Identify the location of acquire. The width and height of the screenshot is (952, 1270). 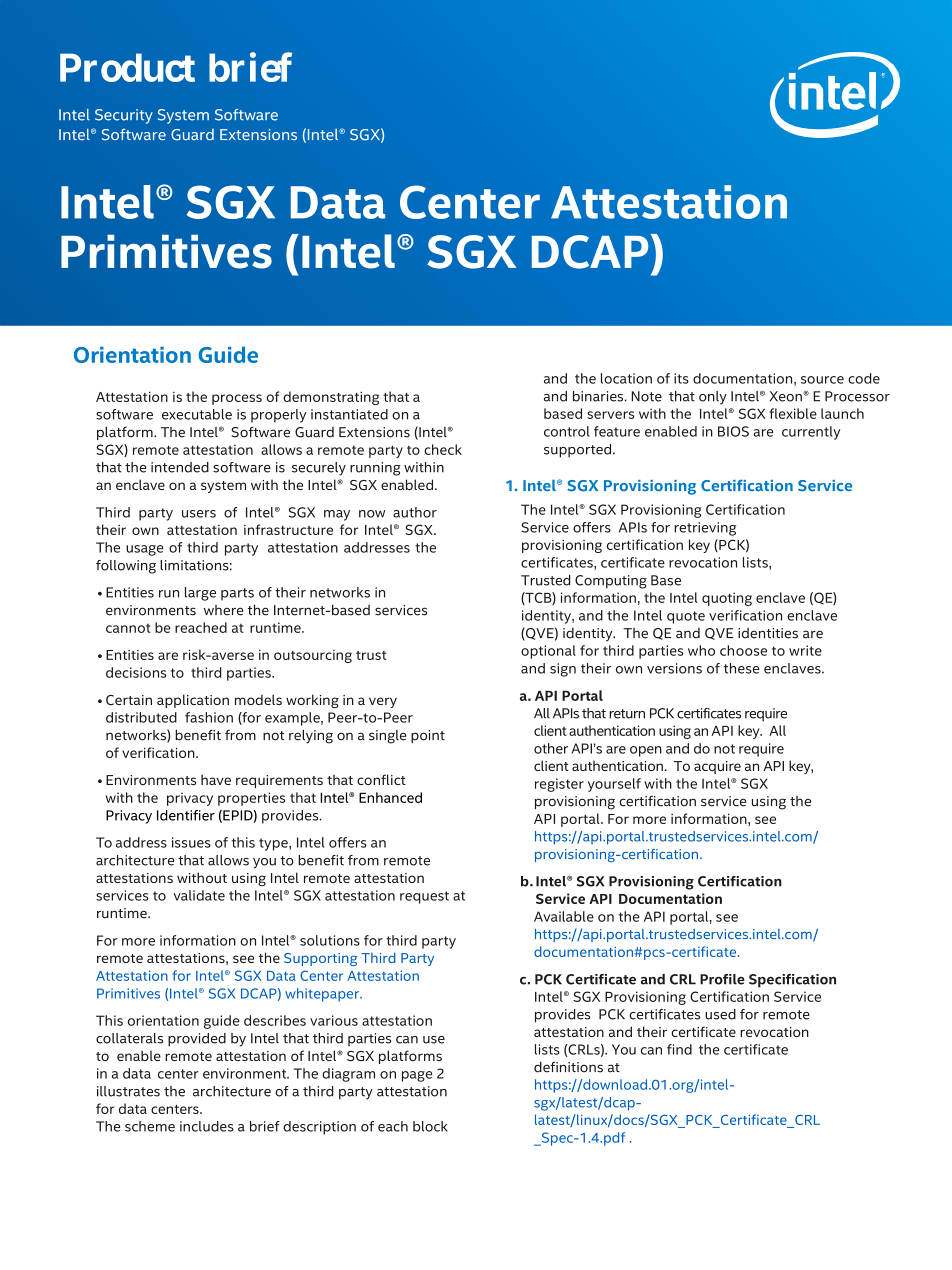
(717, 767).
